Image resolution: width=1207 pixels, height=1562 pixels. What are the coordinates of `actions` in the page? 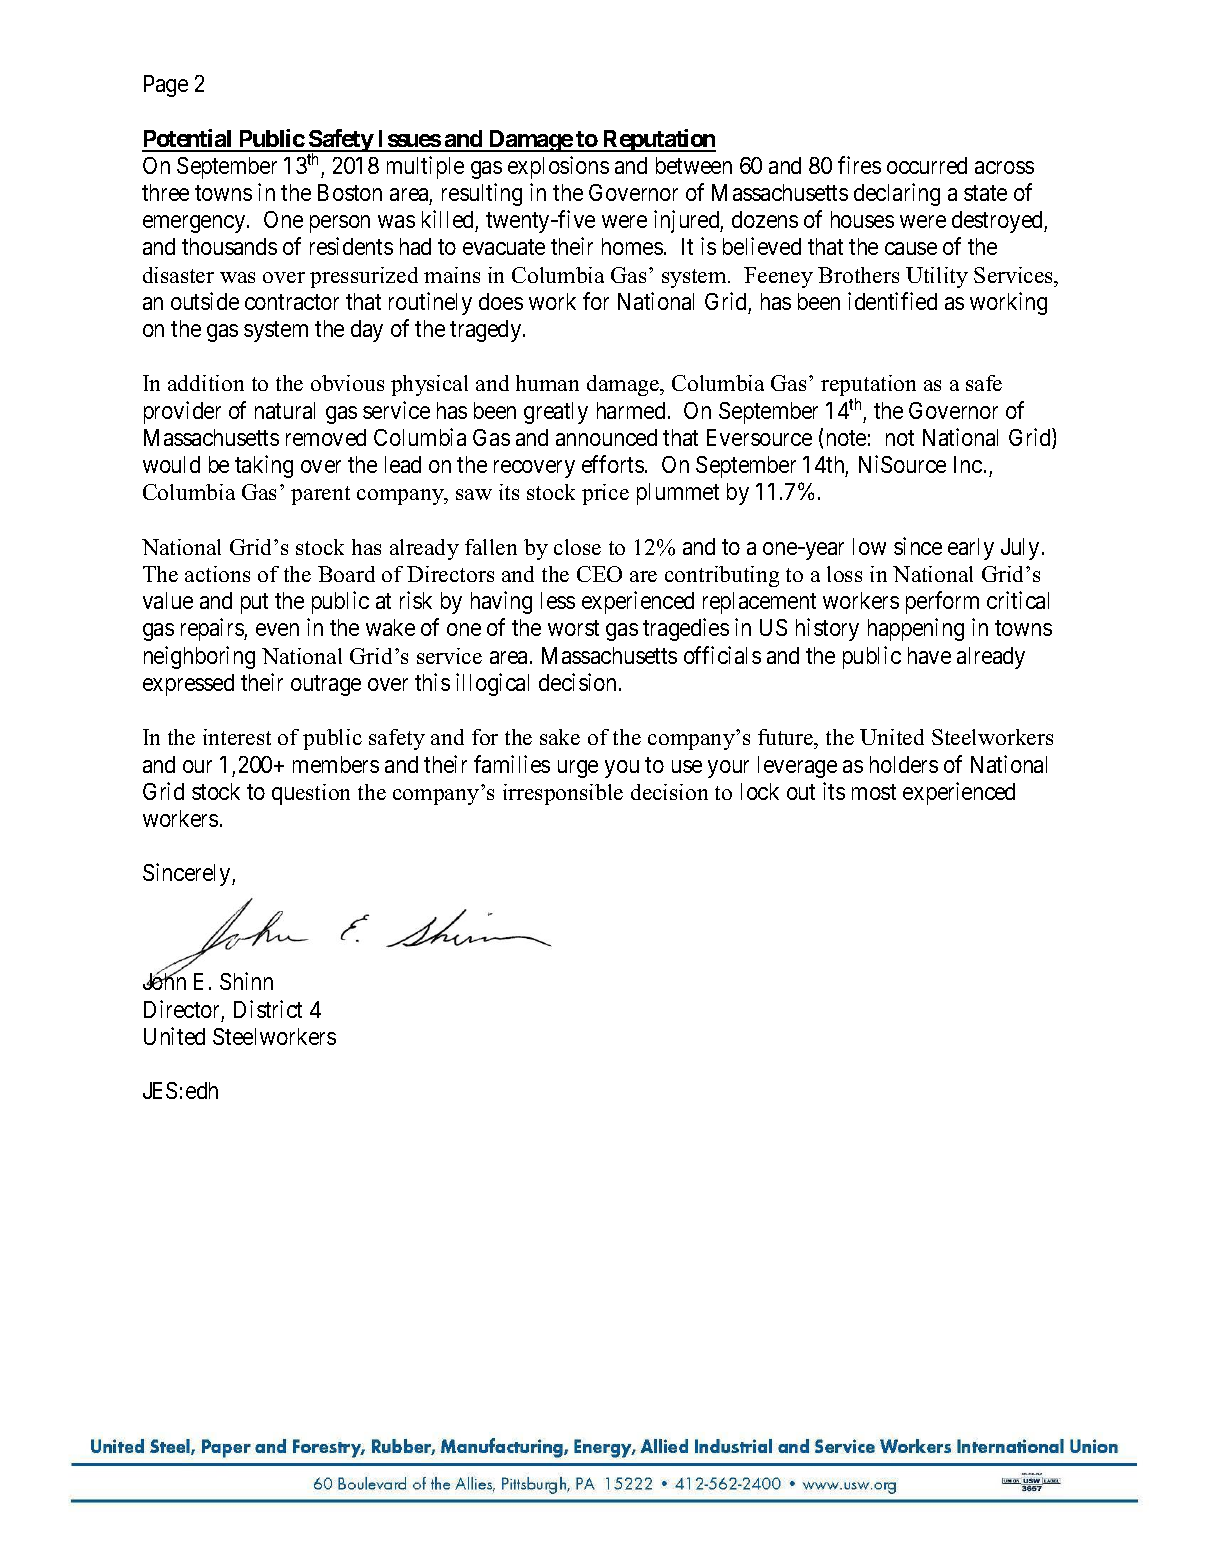 It's located at (217, 574).
